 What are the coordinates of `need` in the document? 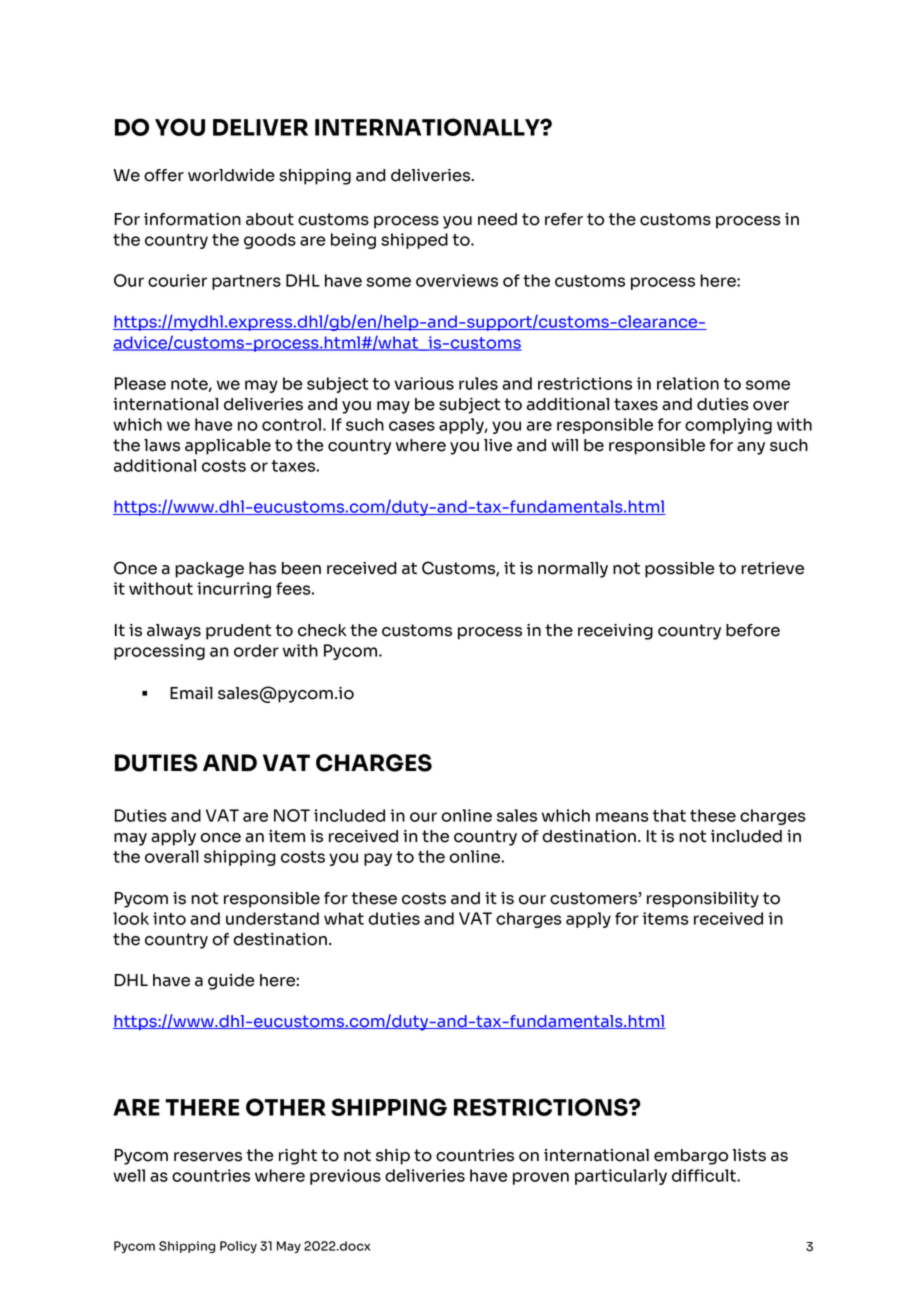 It's located at (497, 219).
